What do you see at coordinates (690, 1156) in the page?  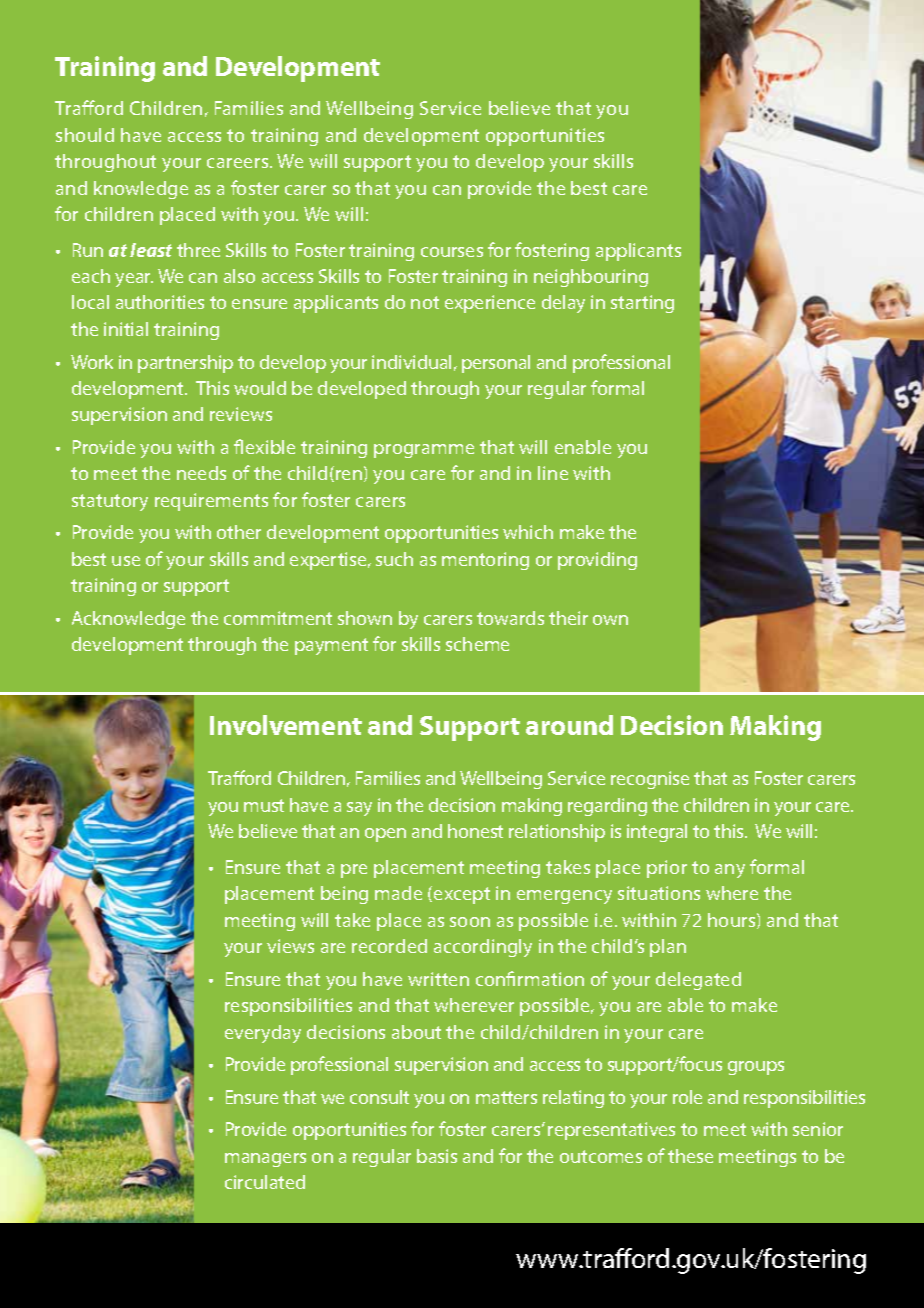 I see `these` at bounding box center [690, 1156].
